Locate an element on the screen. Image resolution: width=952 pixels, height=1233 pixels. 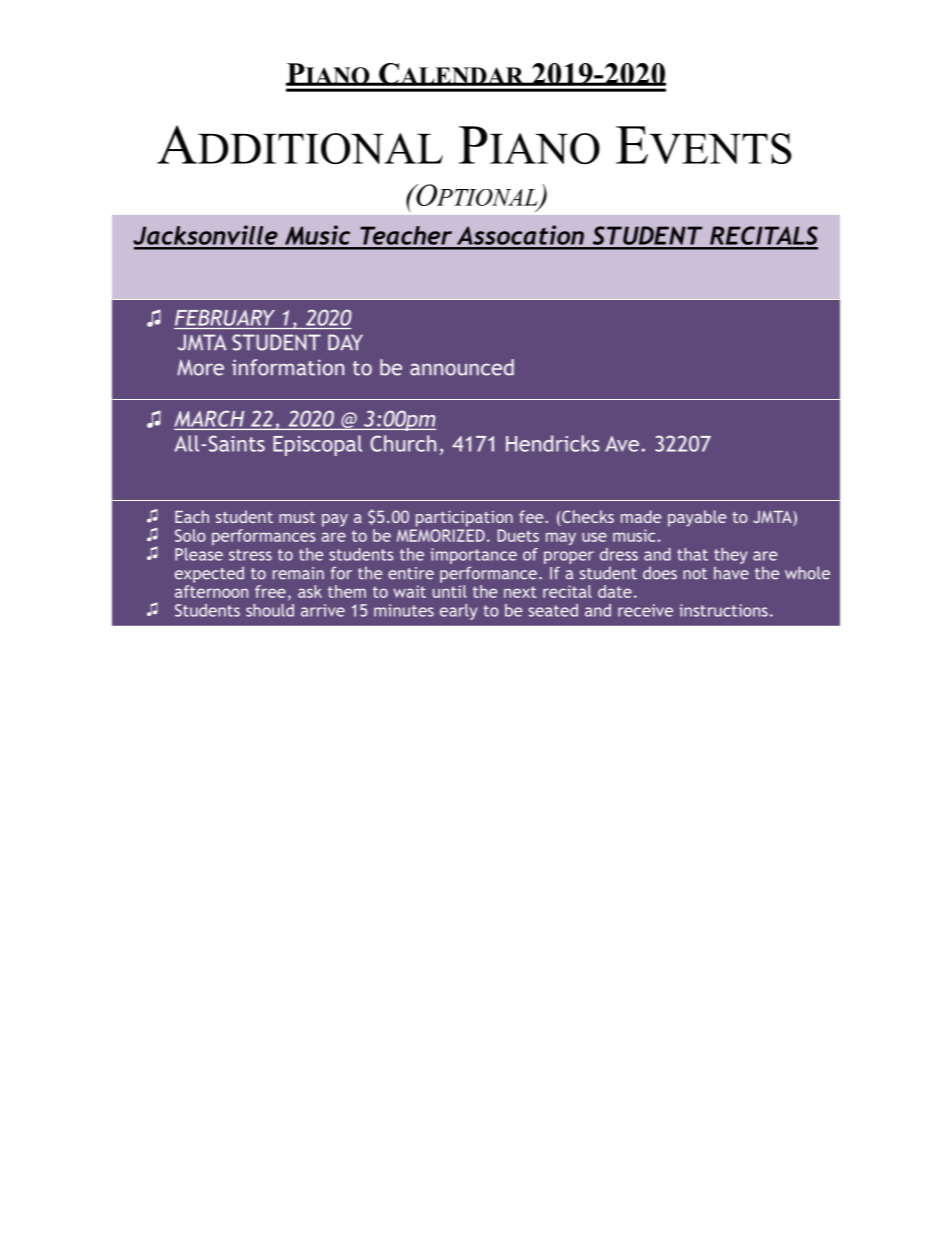
fee is located at coordinates (532, 516).
